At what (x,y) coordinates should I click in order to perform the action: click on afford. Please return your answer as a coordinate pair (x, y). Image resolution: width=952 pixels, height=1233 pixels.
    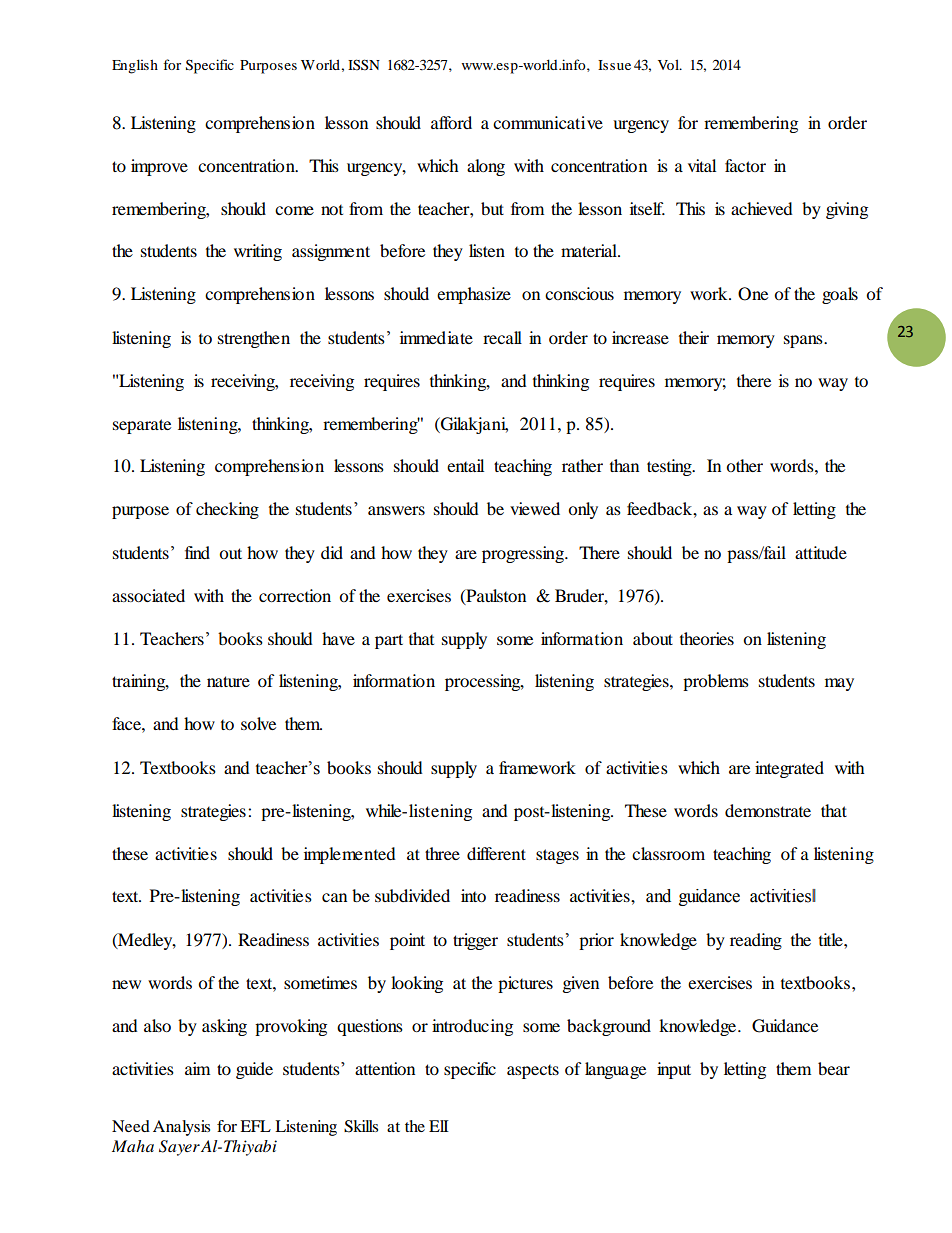
    Looking at the image, I should click on (451, 122).
